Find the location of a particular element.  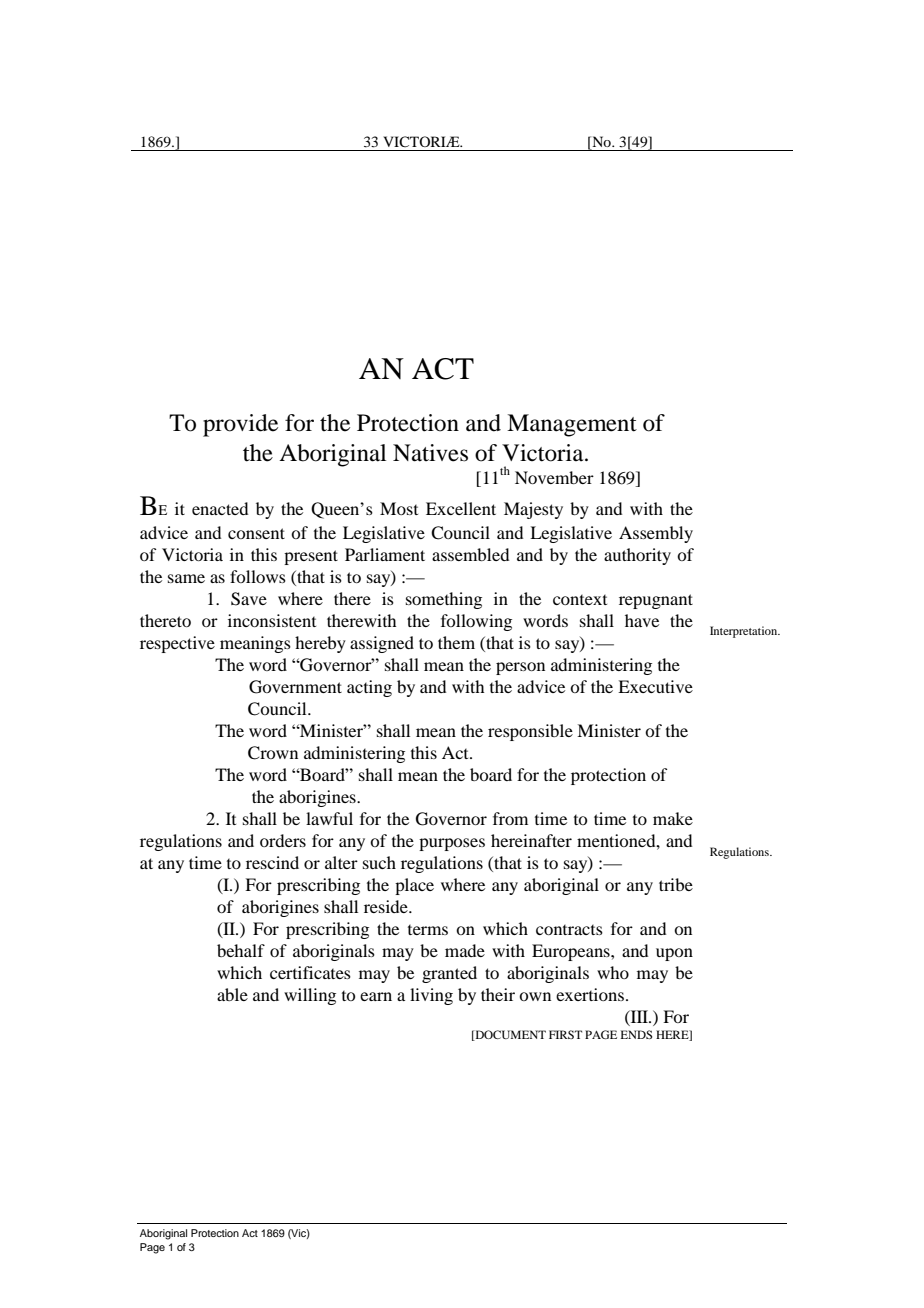

responsible is located at coordinates (530, 732).
